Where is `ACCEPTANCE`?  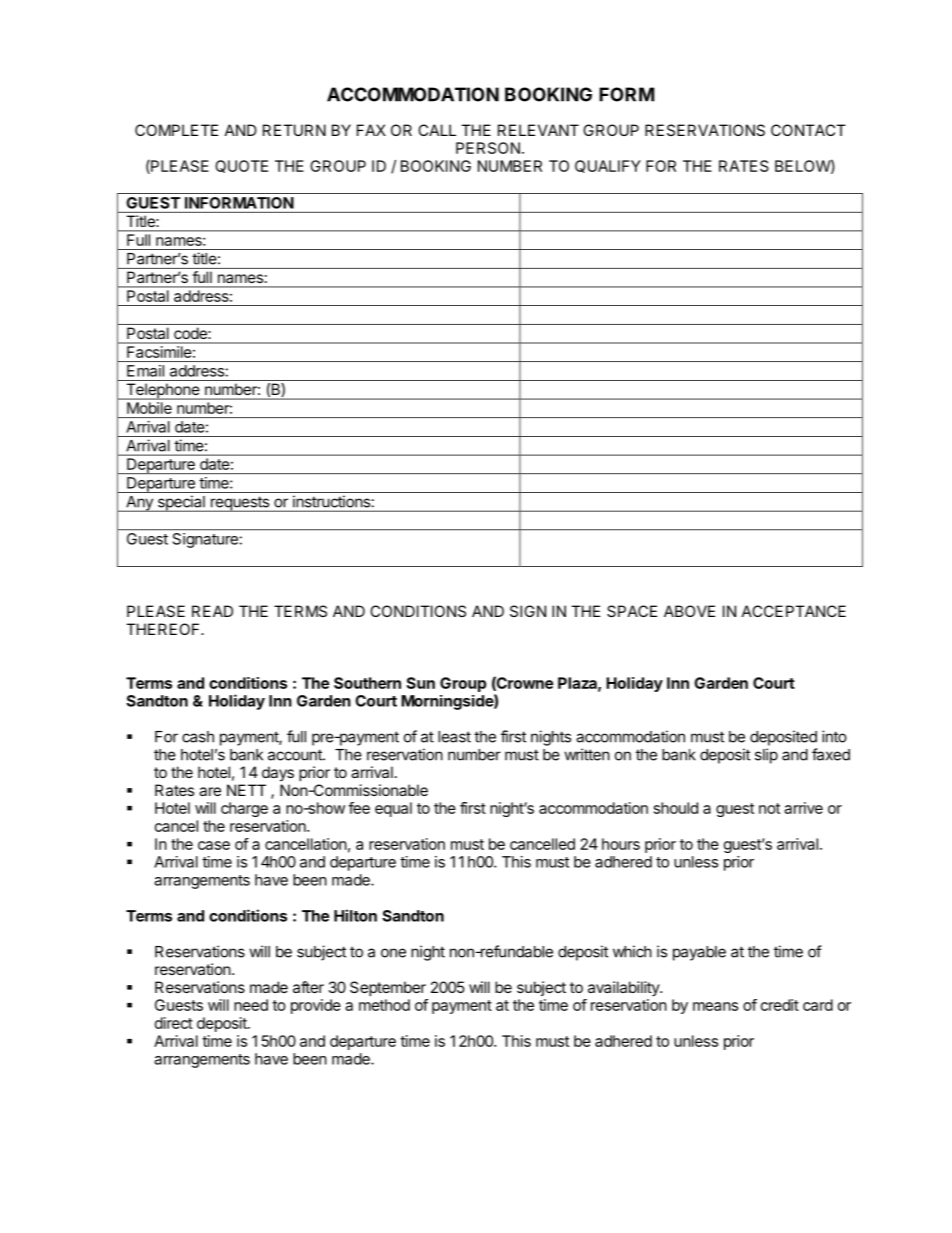
ACCEPTANCE is located at coordinates (794, 611).
